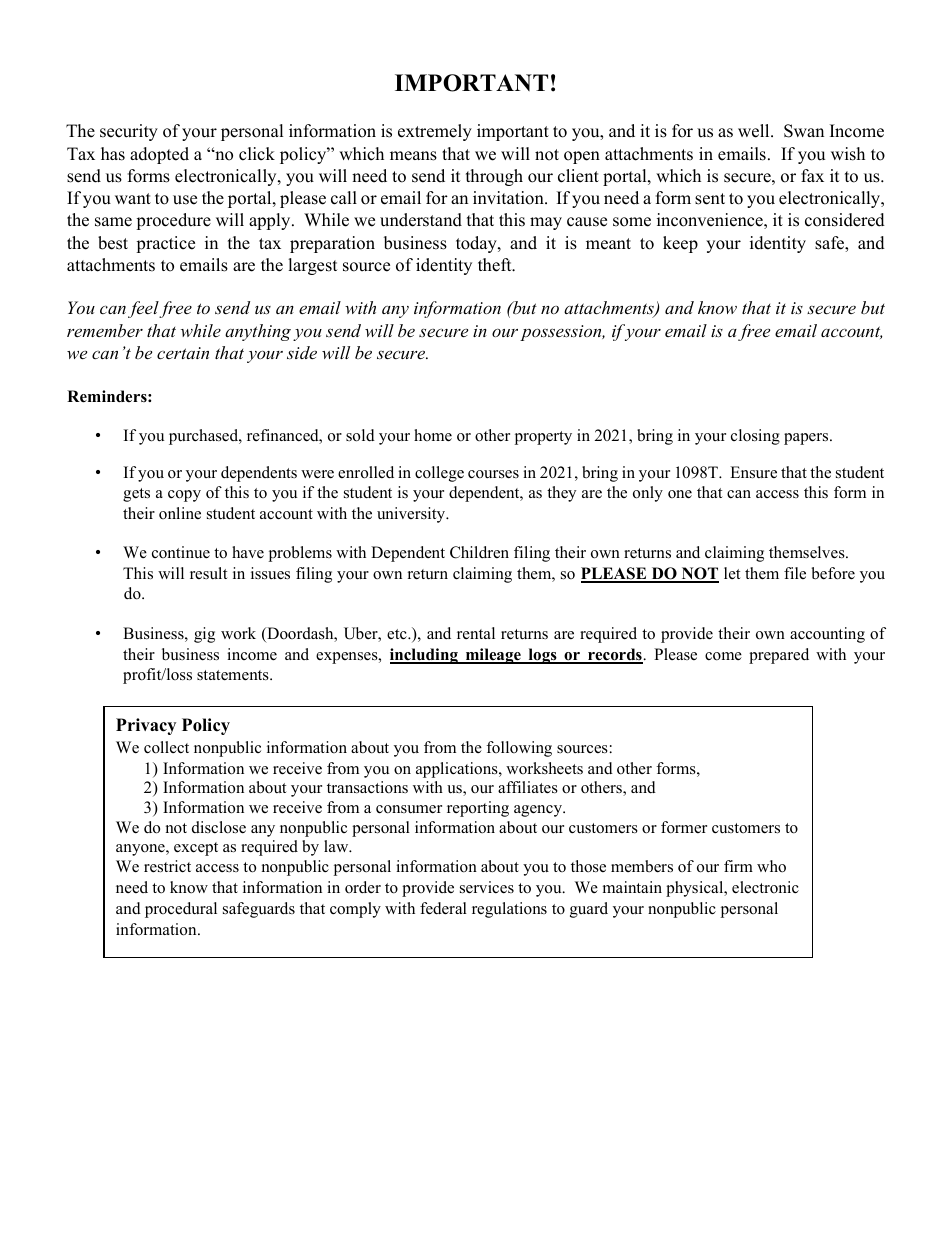  I want to click on who, so click(771, 866).
